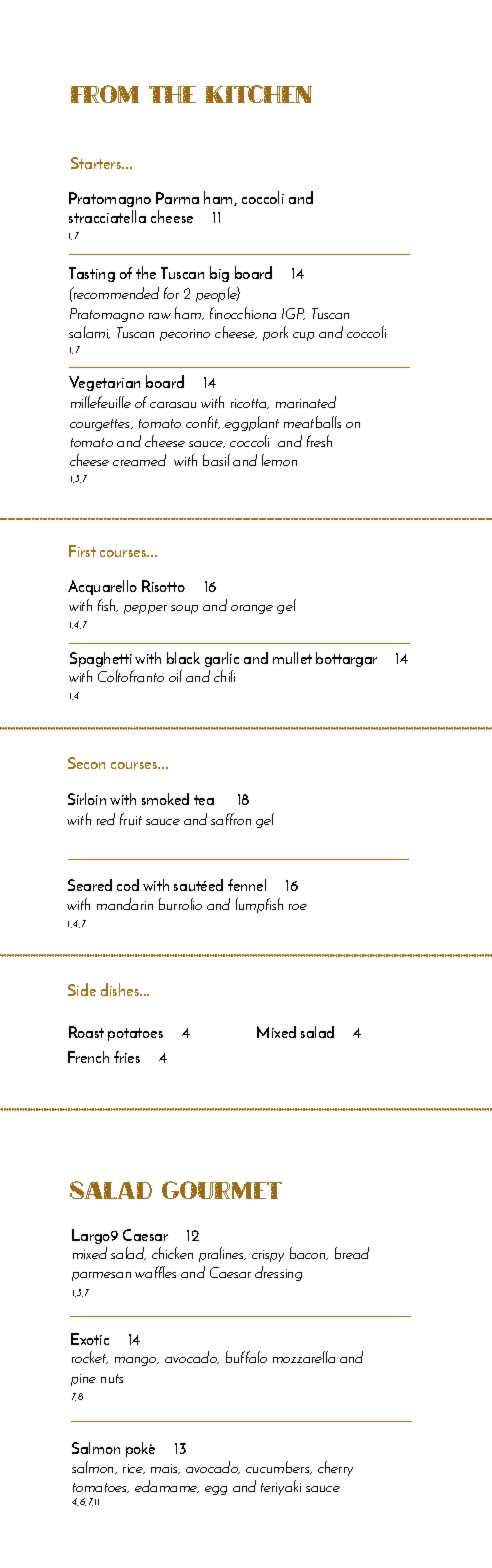  What do you see at coordinates (298, 907) in the screenshot?
I see `roe` at bounding box center [298, 907].
